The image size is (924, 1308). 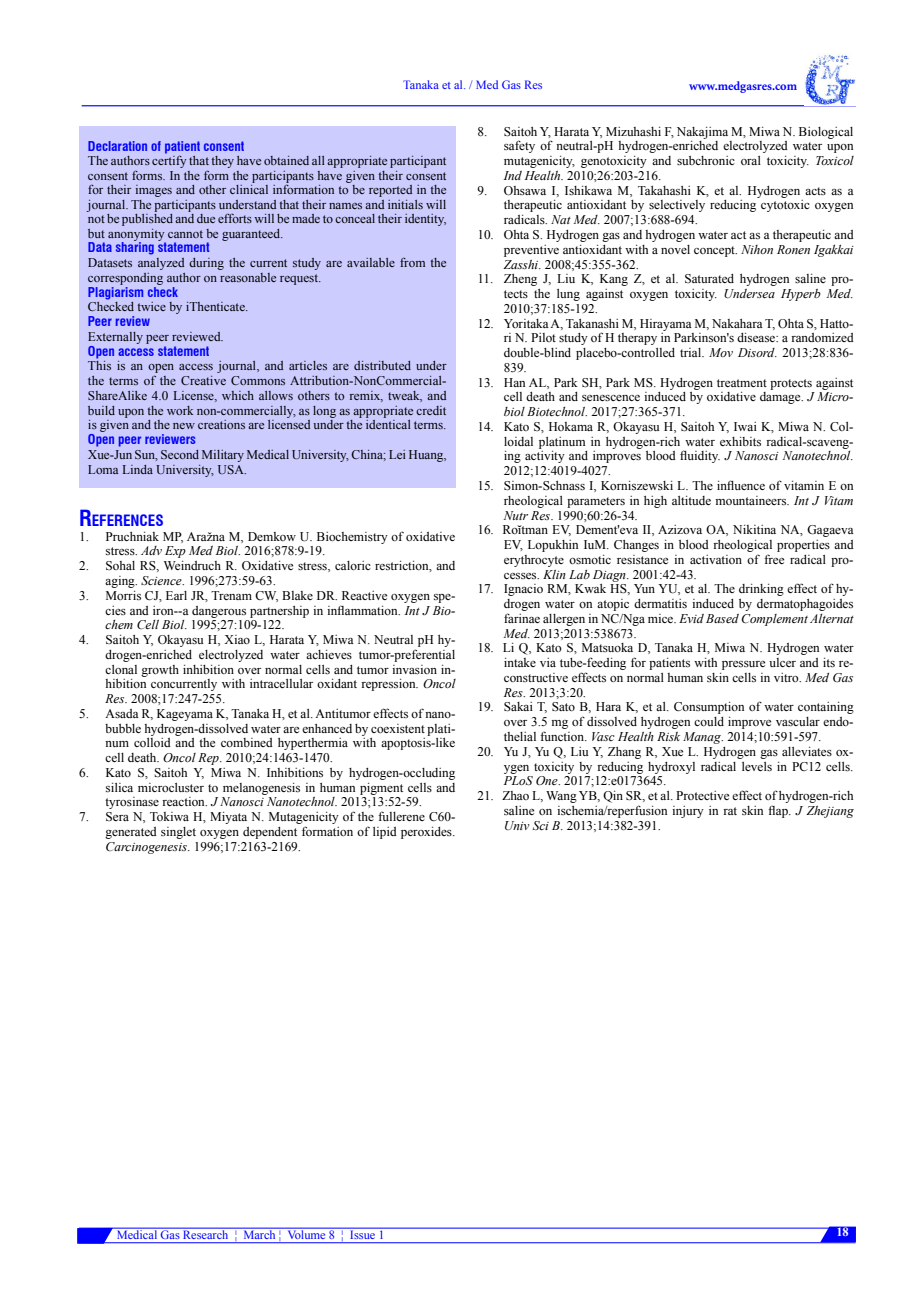 What do you see at coordinates (232, 469) in the screenshot?
I see `USA` at bounding box center [232, 469].
